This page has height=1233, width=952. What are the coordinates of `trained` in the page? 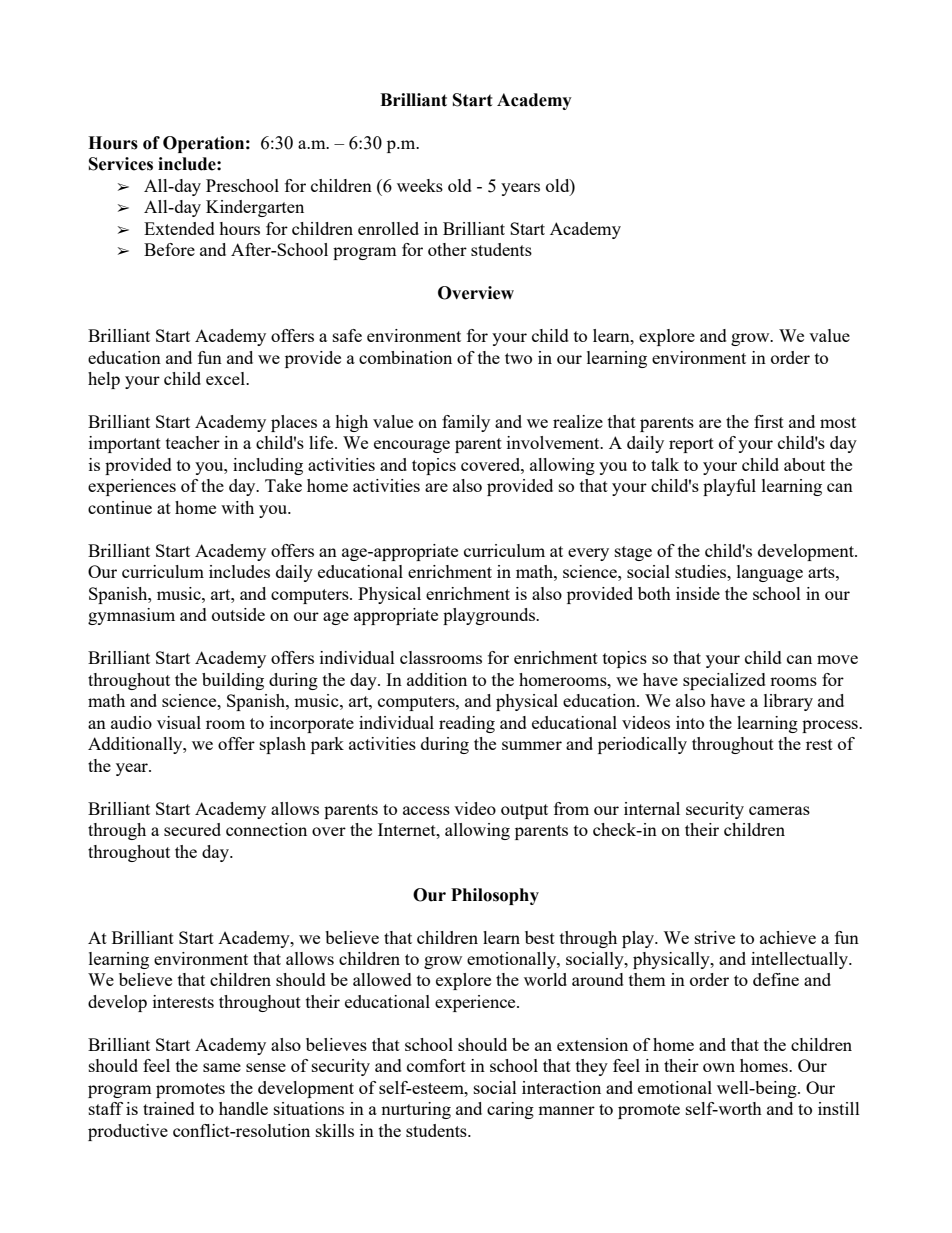 It's located at (169, 1108).
